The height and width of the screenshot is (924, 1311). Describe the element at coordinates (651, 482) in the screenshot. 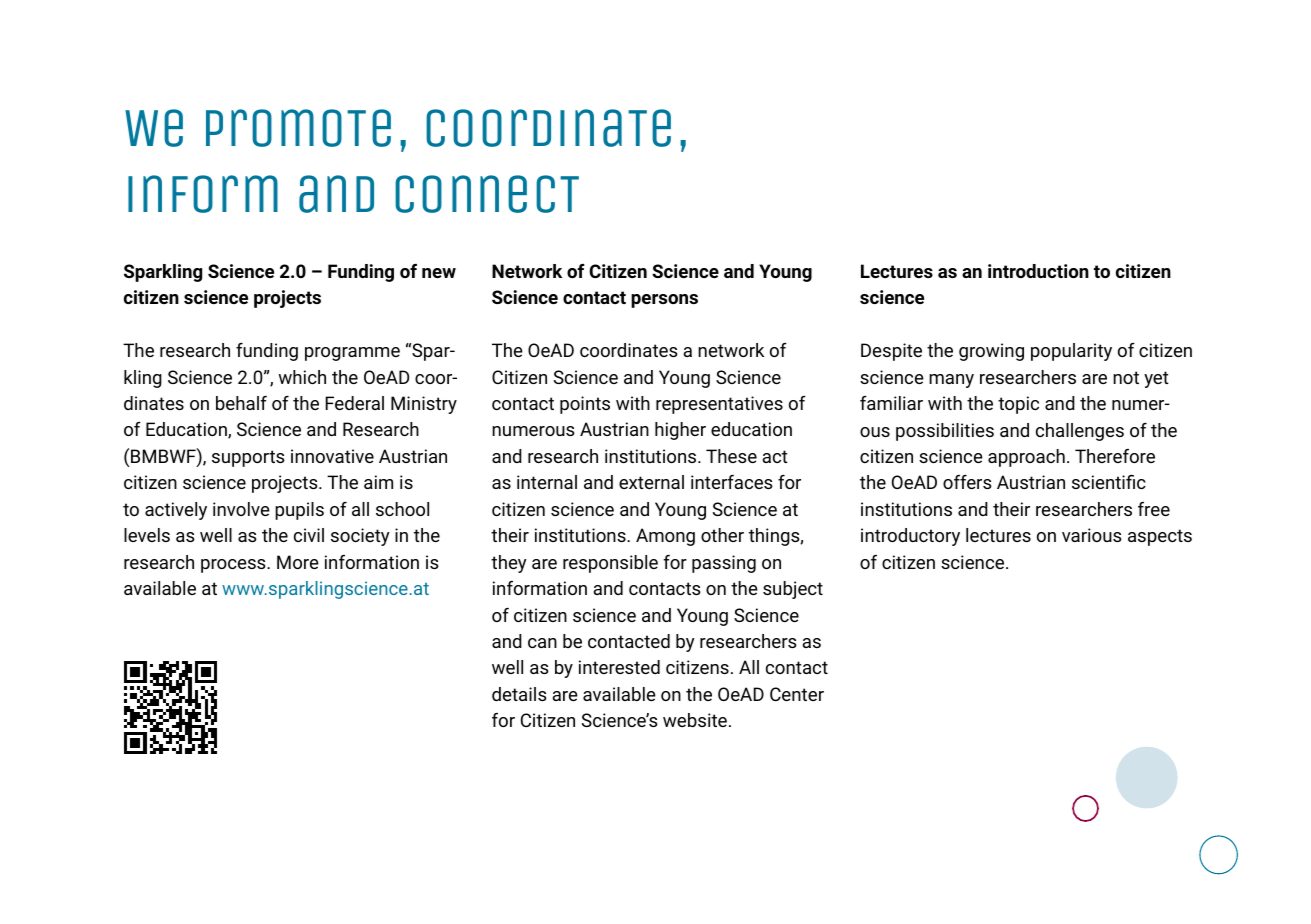

I see `external` at that location.
